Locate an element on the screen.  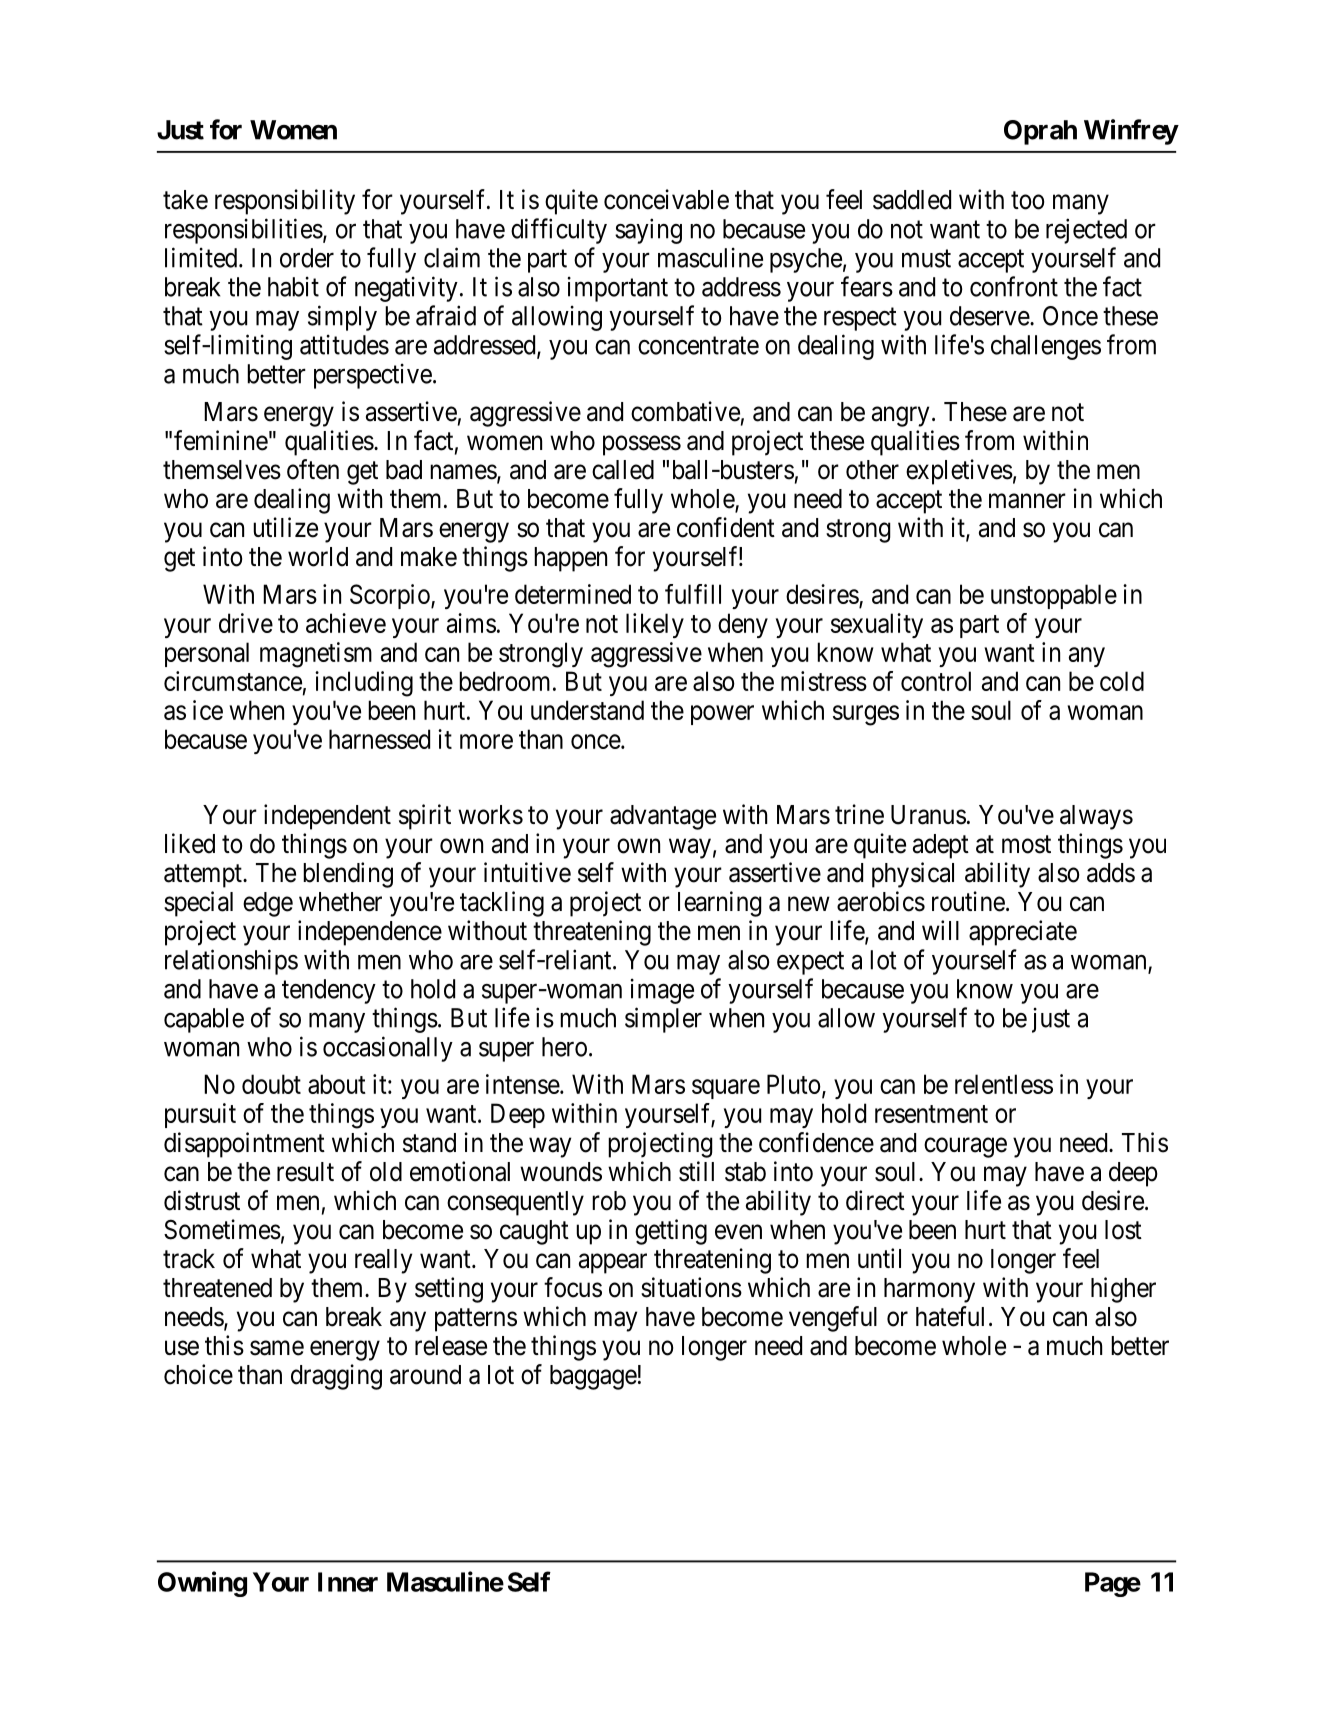
result is located at coordinates (305, 1172).
